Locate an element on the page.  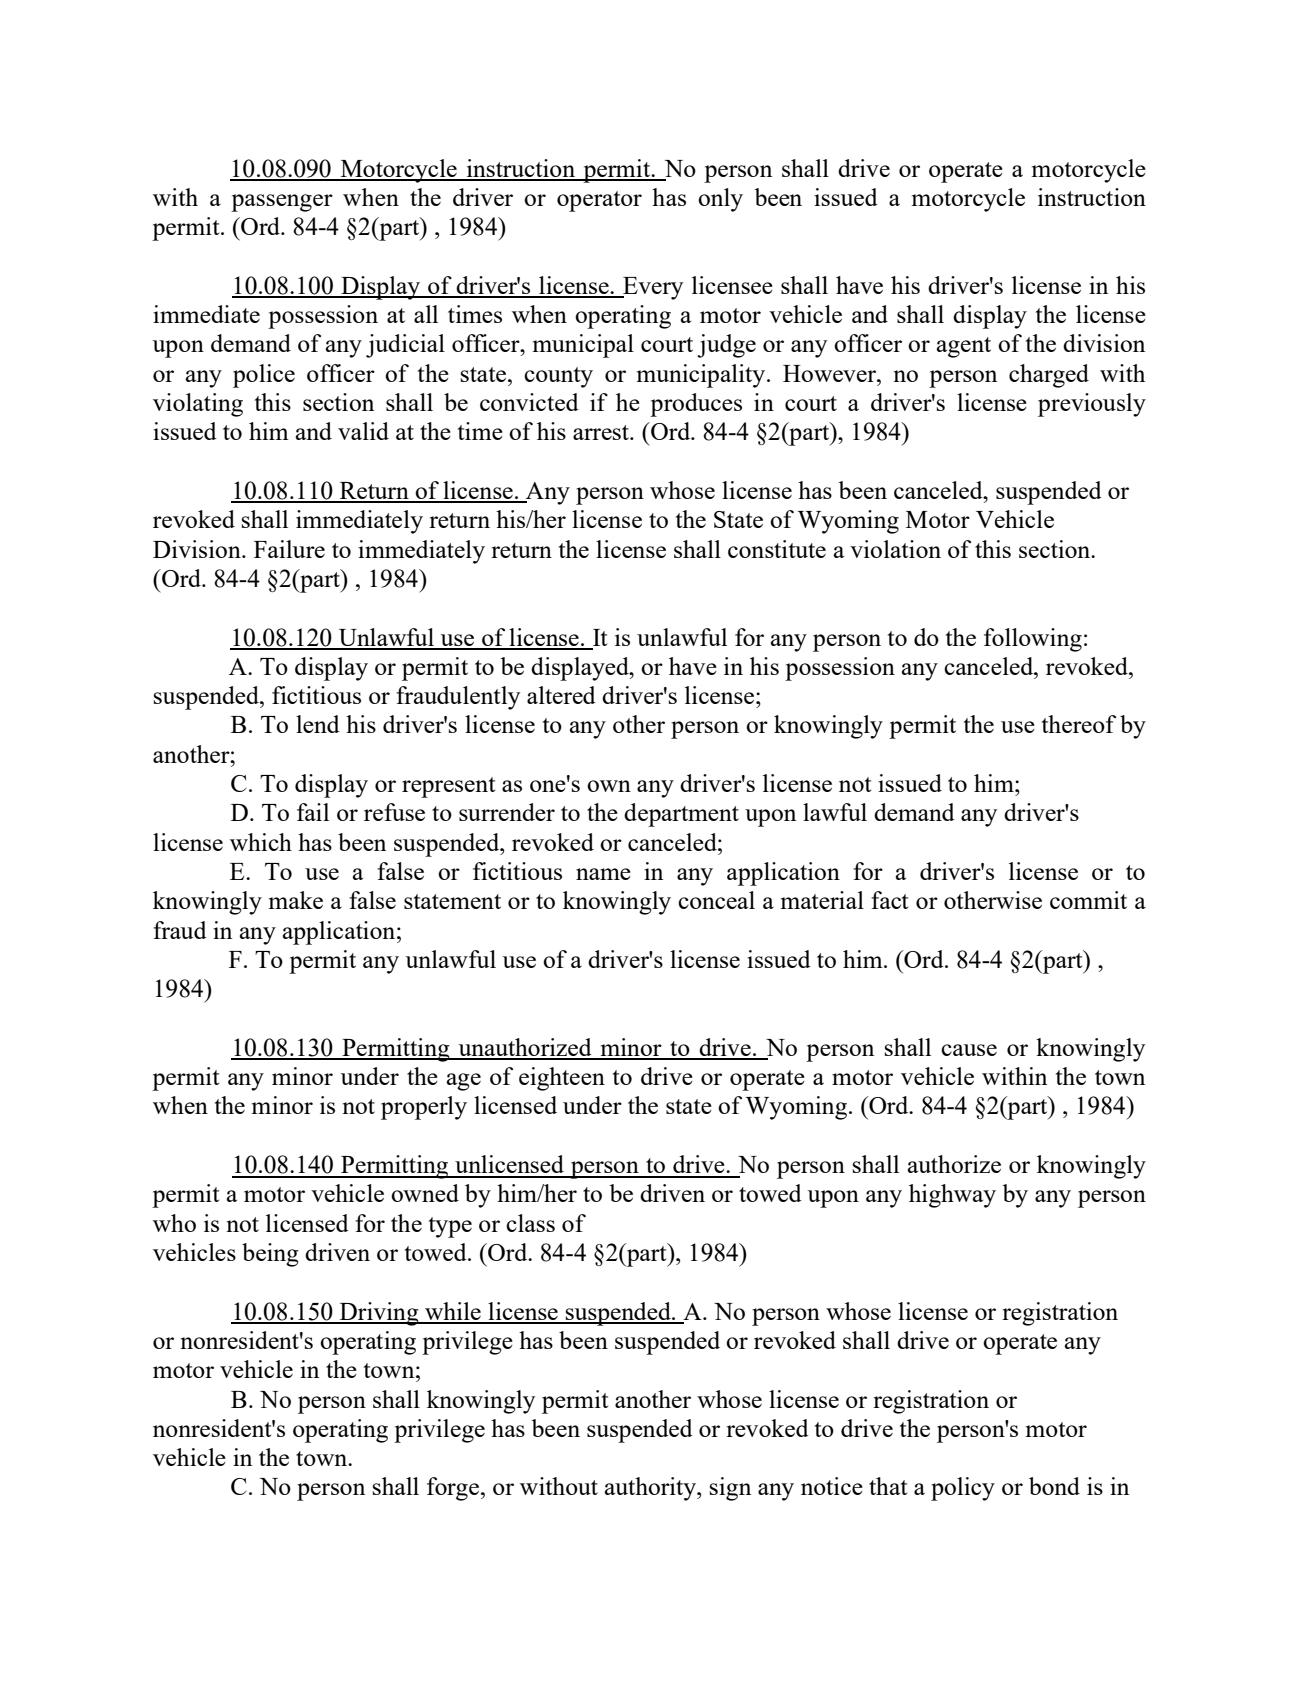
passenger is located at coordinates (282, 203).
